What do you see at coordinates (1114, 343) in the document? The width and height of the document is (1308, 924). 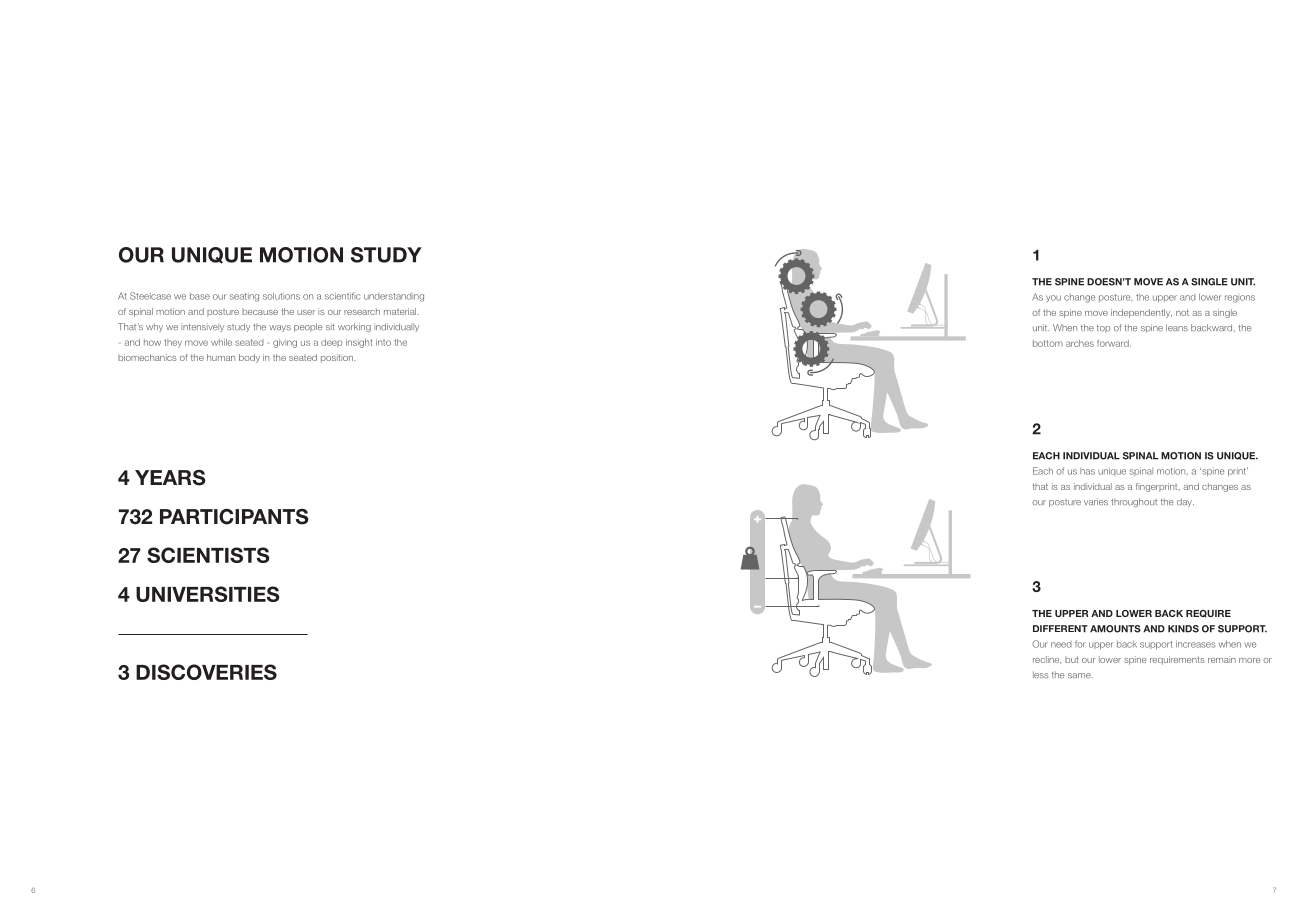 I see `forward` at bounding box center [1114, 343].
